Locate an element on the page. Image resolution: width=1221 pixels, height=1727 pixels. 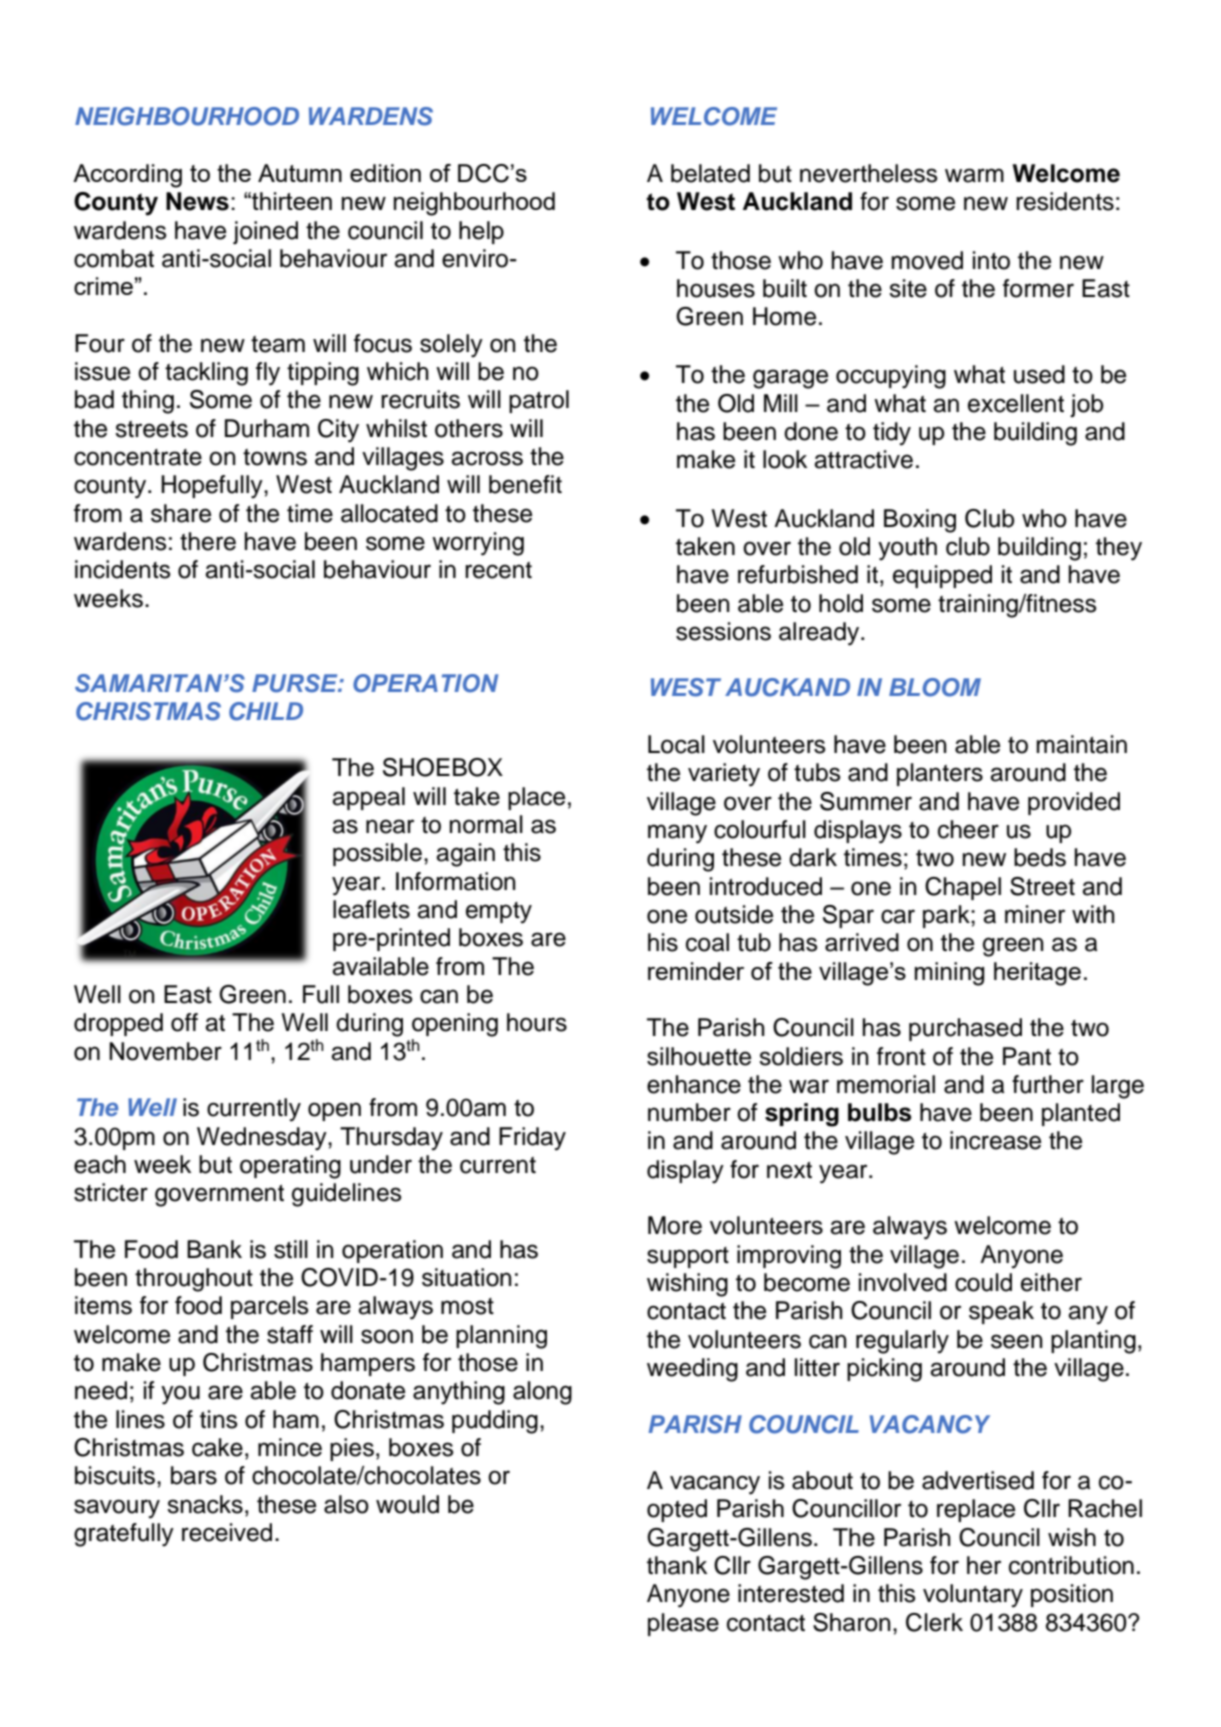
voluntary is located at coordinates (973, 1596).
